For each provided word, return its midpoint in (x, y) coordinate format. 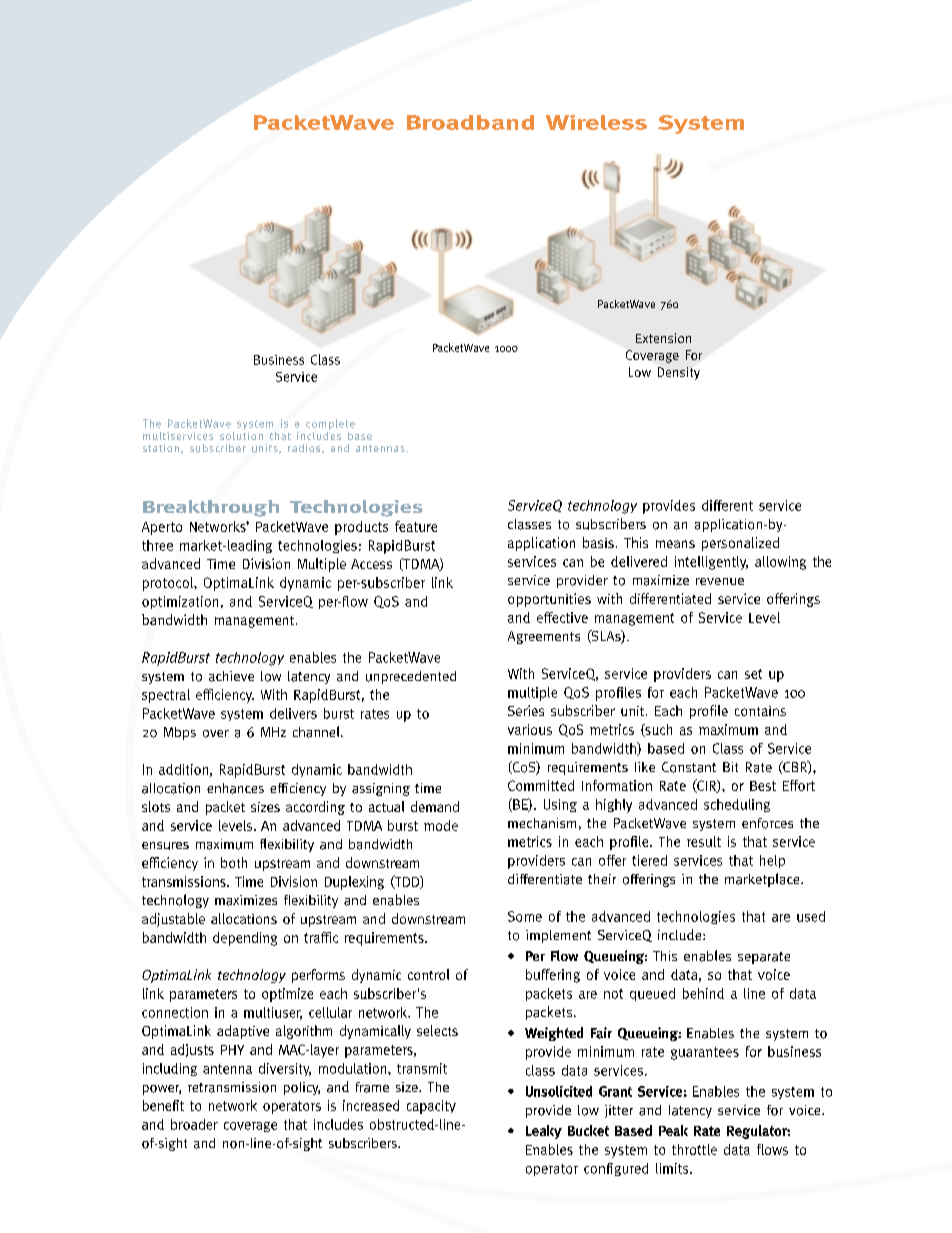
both (234, 862)
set (753, 674)
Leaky (544, 1132)
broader (194, 1124)
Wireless (596, 122)
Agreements (544, 637)
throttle (694, 1149)
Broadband (470, 122)
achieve (231, 676)
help (772, 861)
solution (241, 434)
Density (679, 373)
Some (525, 916)
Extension (663, 338)
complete (330, 424)
